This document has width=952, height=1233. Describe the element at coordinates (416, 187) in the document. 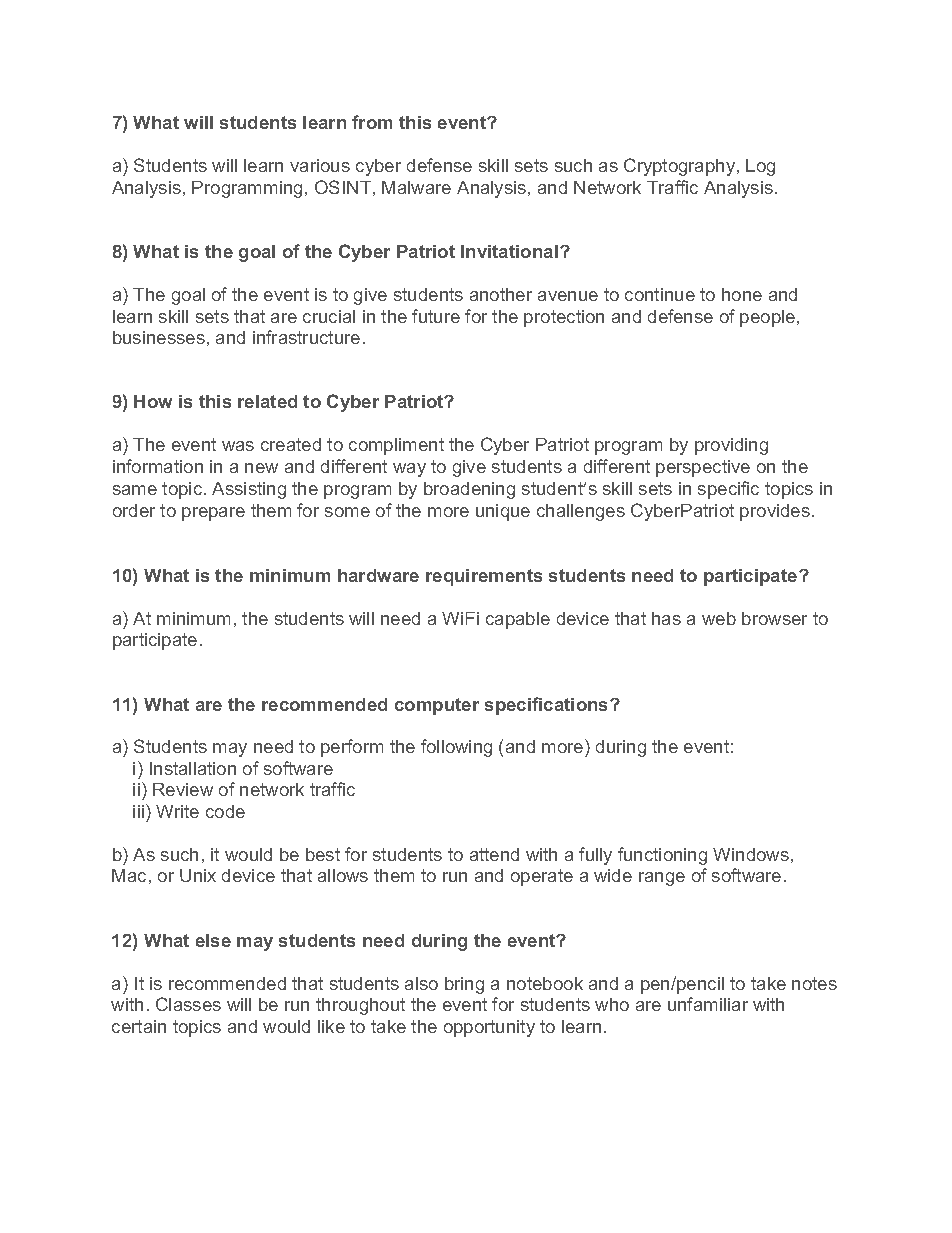

I see `Malware` at that location.
